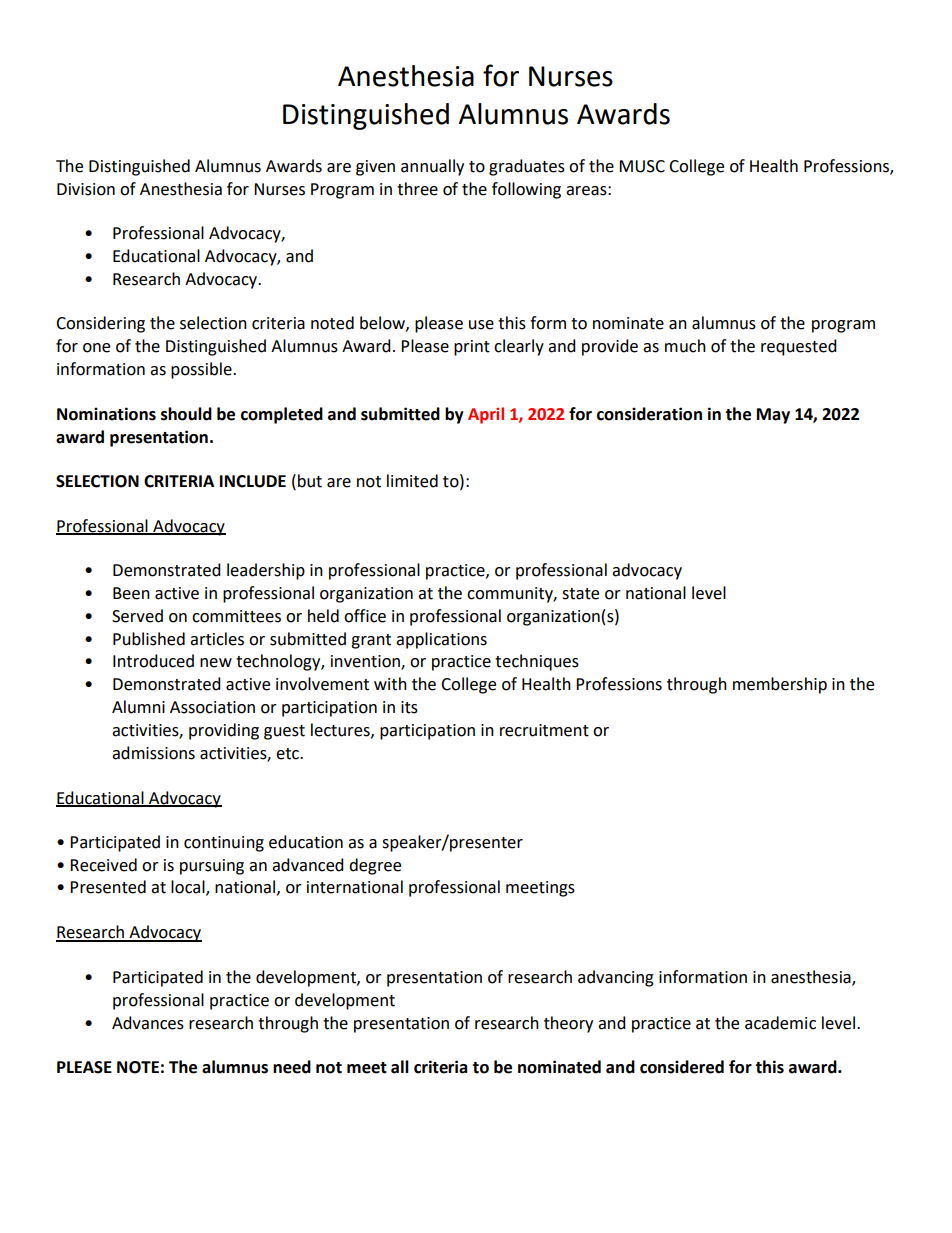  What do you see at coordinates (441, 640) in the screenshot?
I see `applications` at bounding box center [441, 640].
